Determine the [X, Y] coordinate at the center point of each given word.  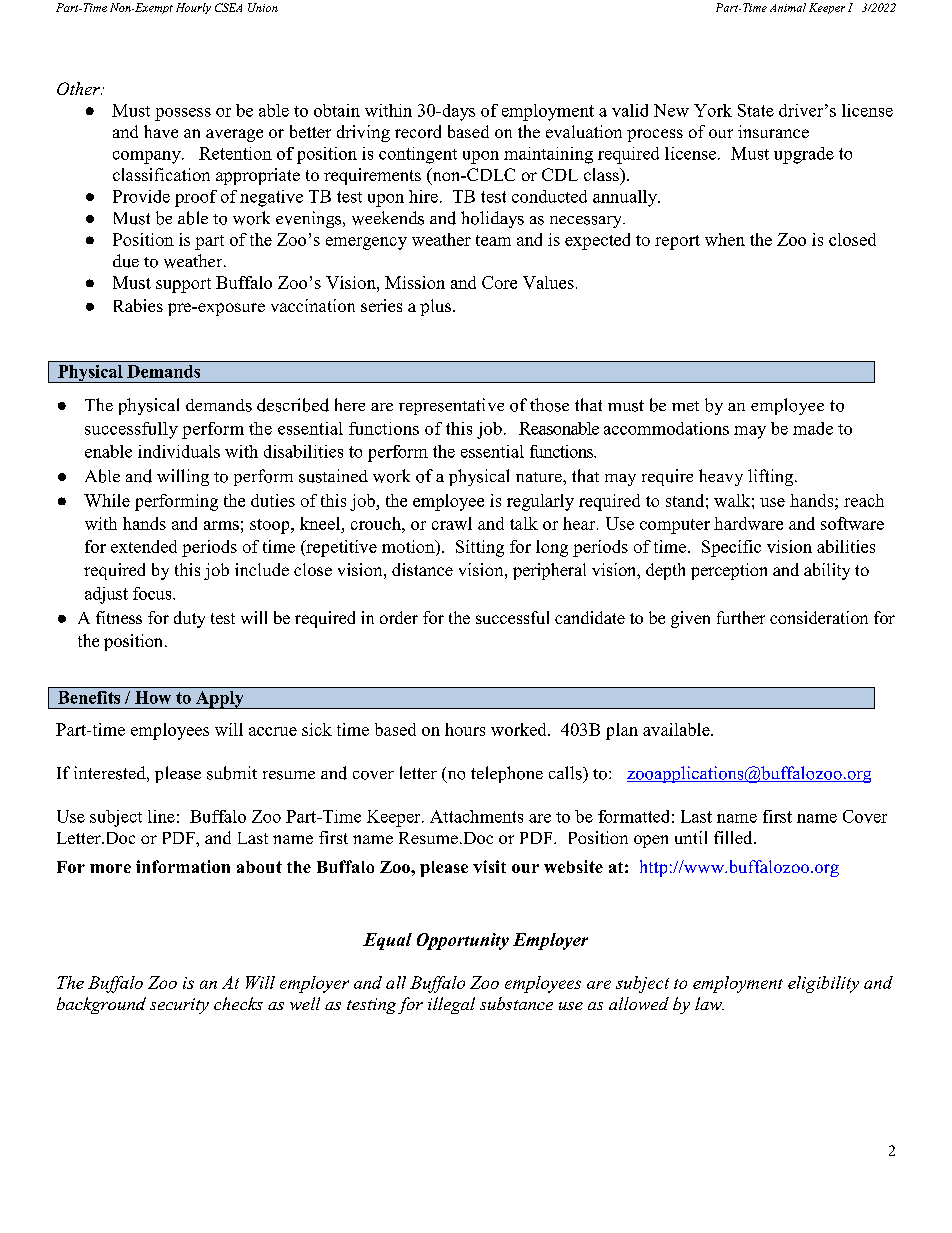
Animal [788, 7]
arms [221, 525]
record [418, 131]
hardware [748, 523]
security [179, 1006]
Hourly [193, 8]
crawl [452, 523]
